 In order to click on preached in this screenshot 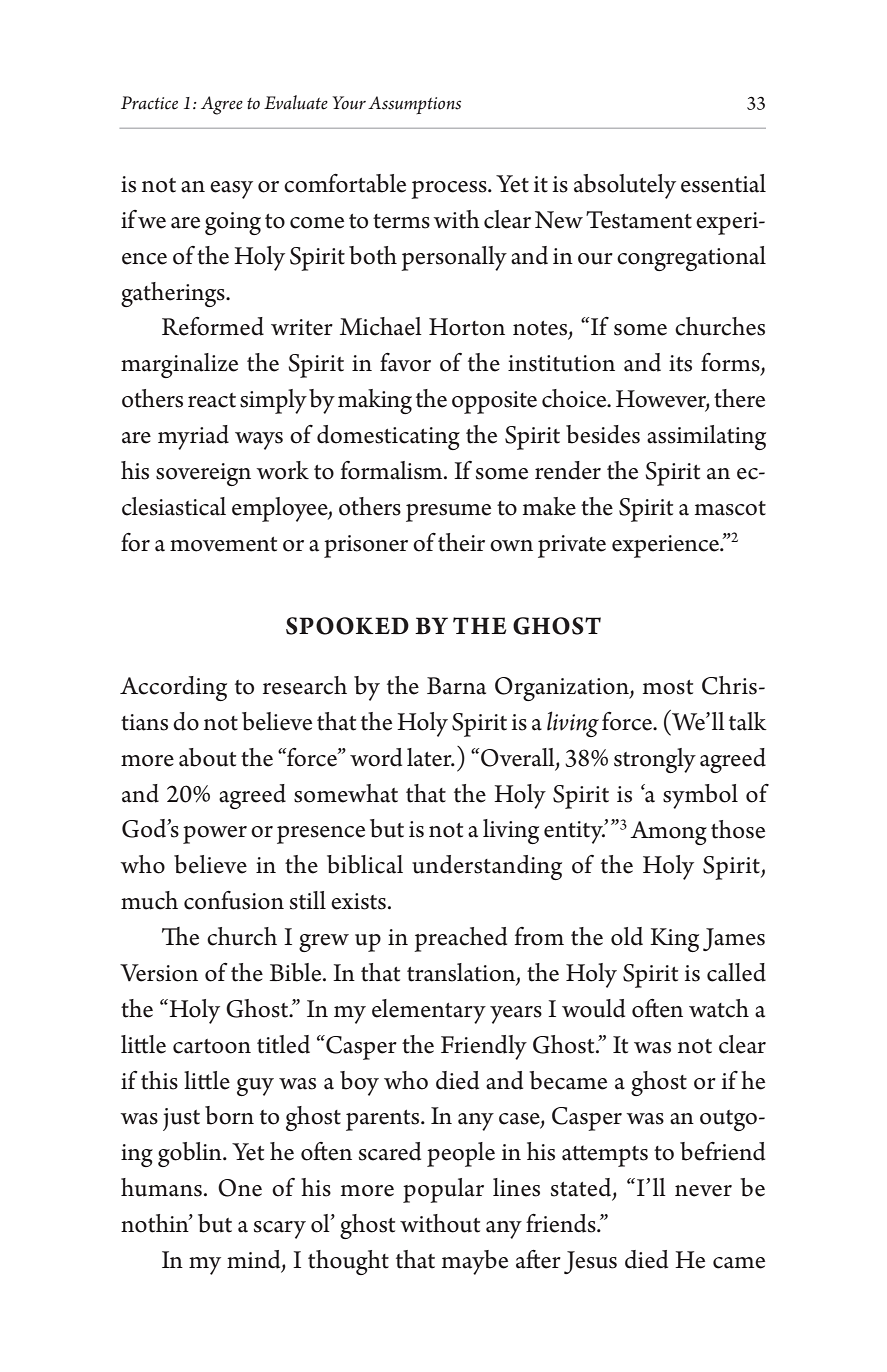, I will do `click(460, 939)`.
